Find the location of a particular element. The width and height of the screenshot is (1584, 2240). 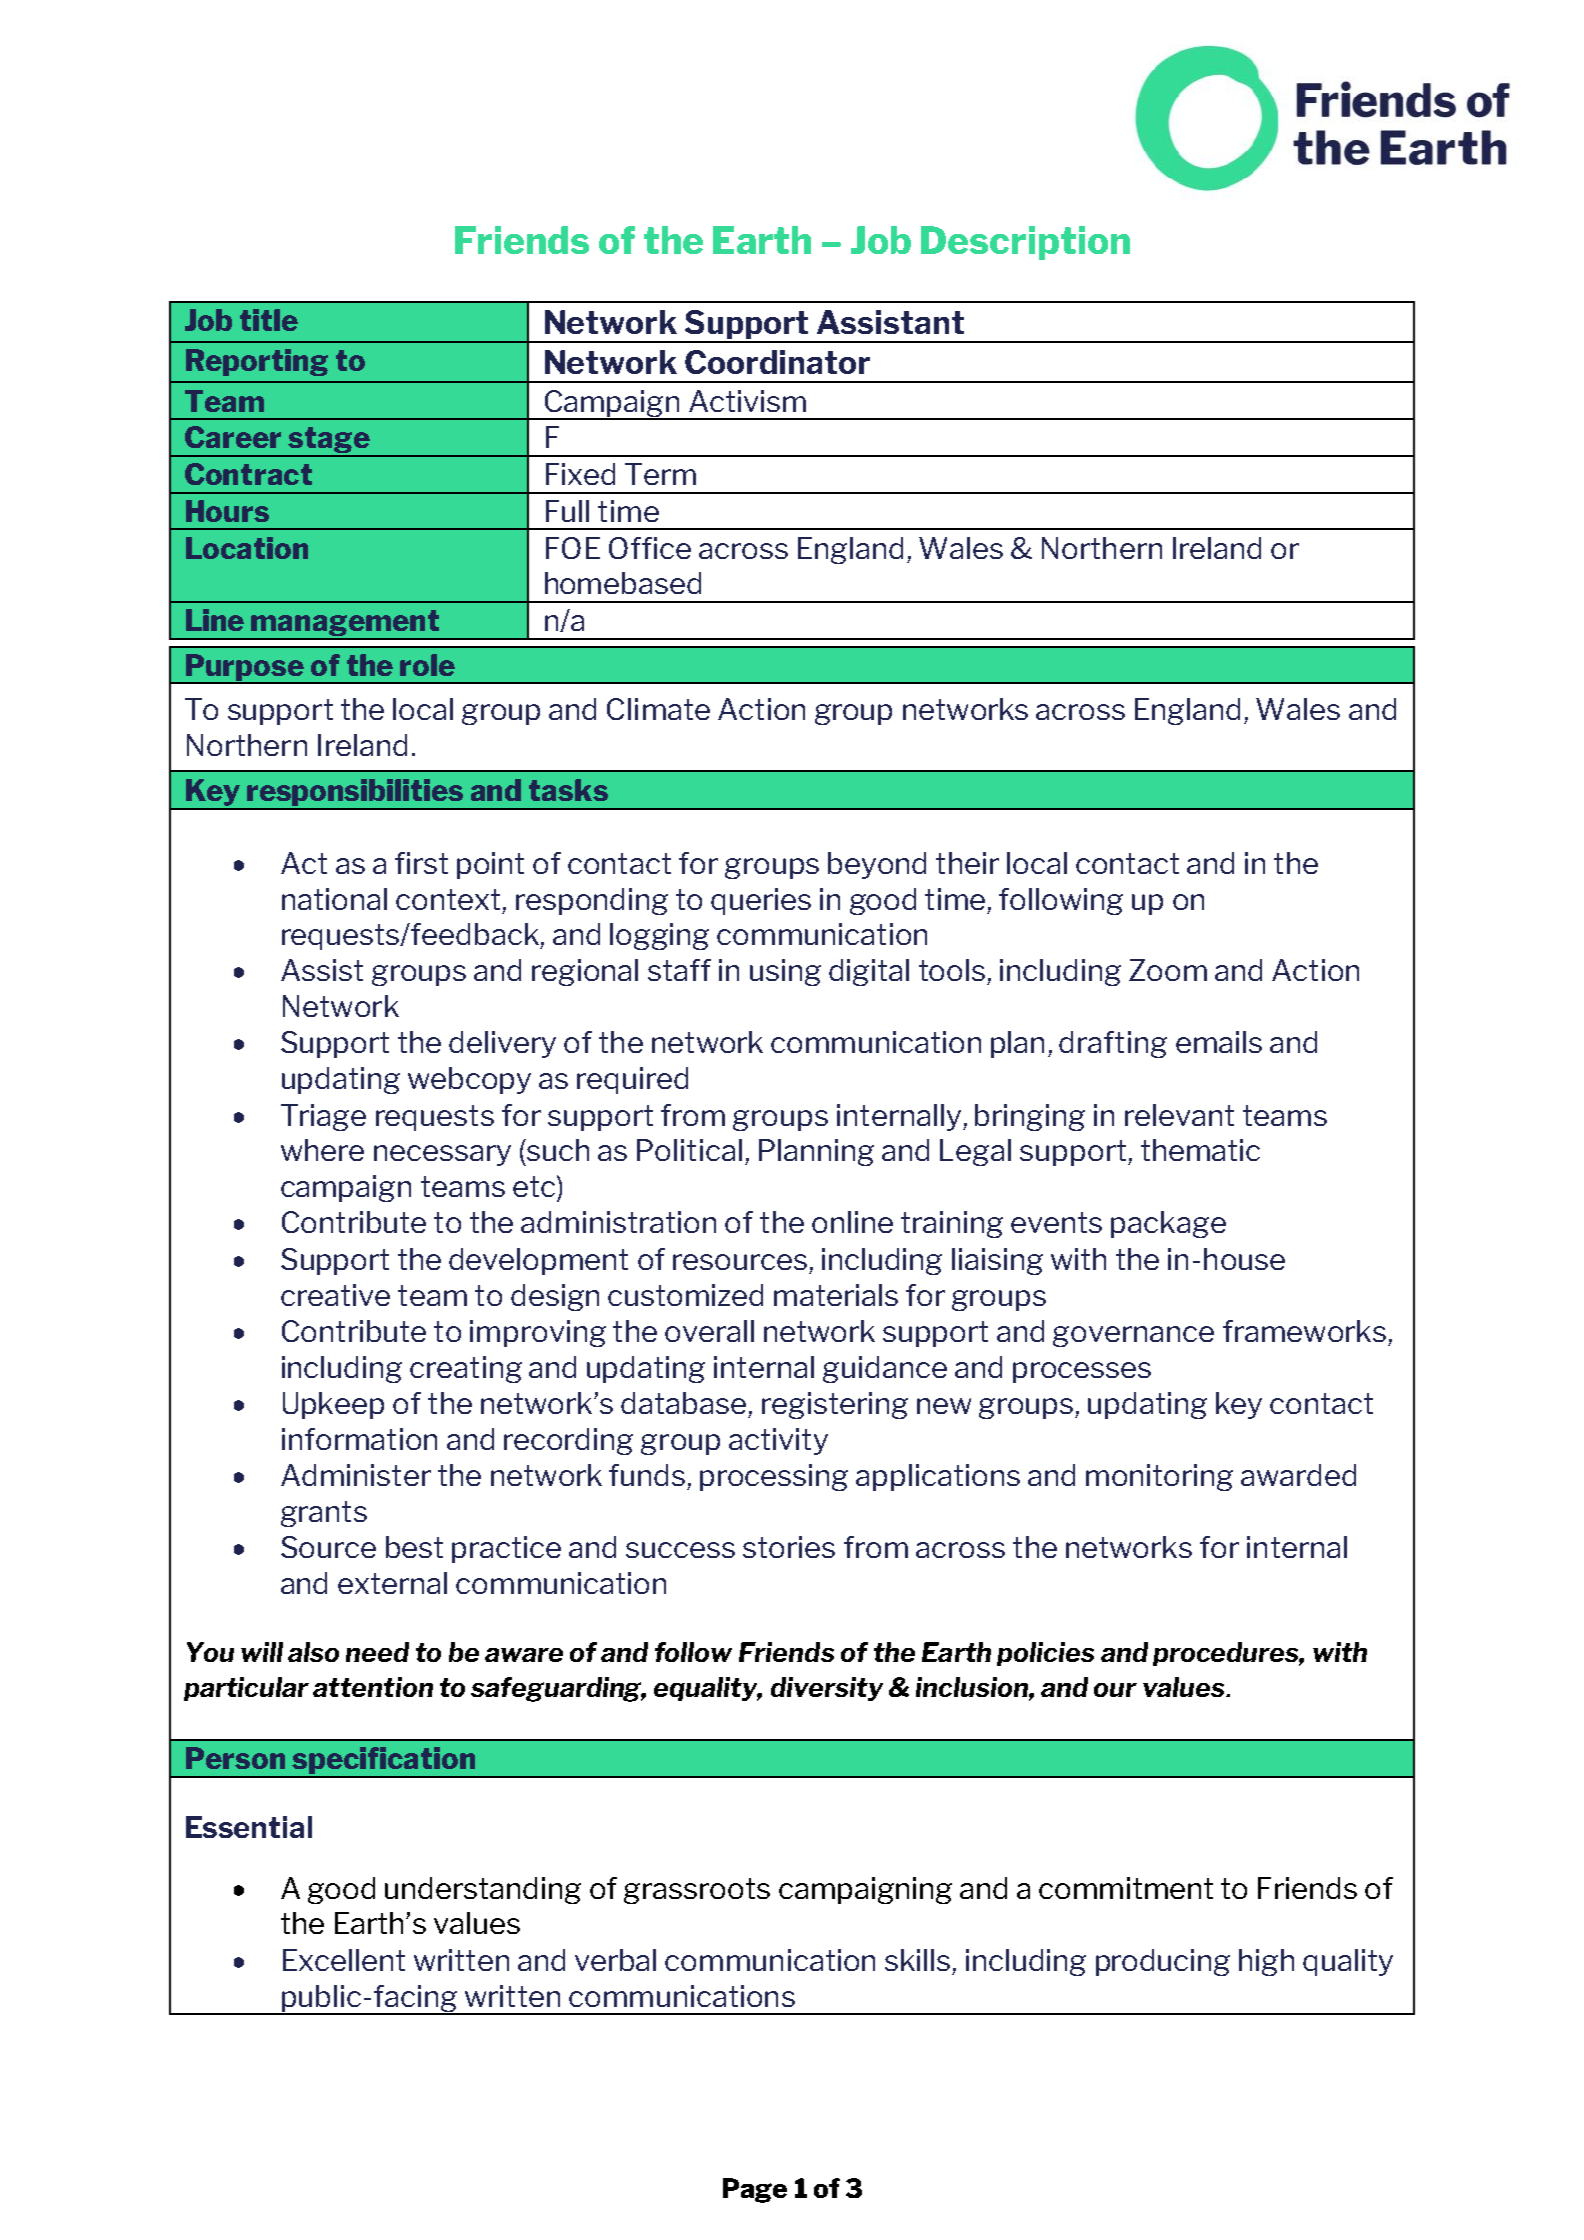

Page is located at coordinates (755, 2190).
